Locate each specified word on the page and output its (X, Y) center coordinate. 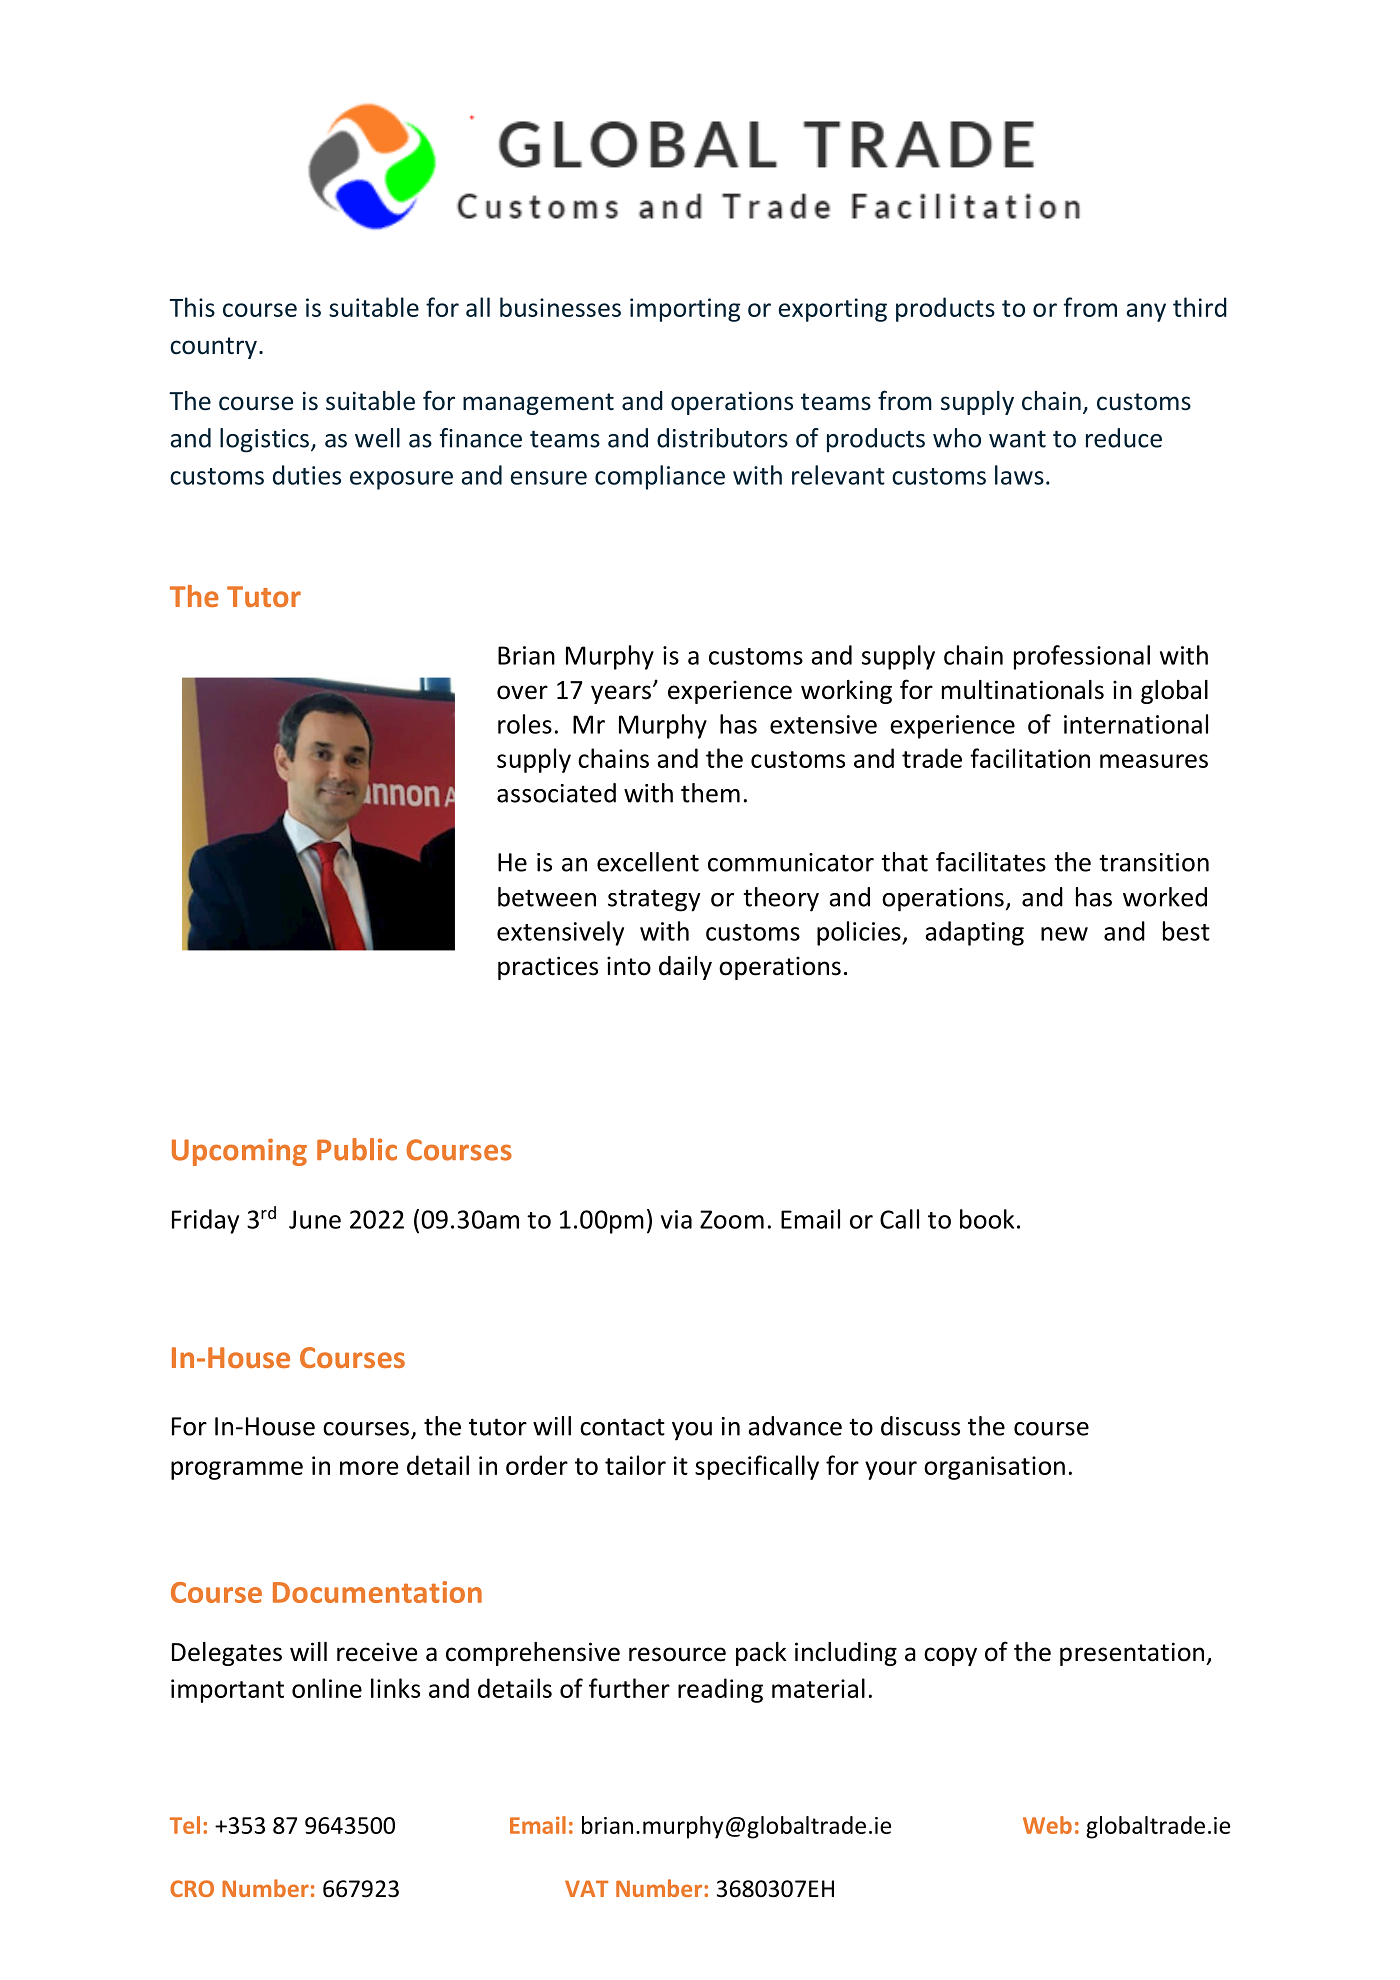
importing (685, 310)
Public (357, 1149)
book (987, 1219)
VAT (587, 1888)
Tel (185, 1825)
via (676, 1219)
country (213, 348)
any (1146, 312)
